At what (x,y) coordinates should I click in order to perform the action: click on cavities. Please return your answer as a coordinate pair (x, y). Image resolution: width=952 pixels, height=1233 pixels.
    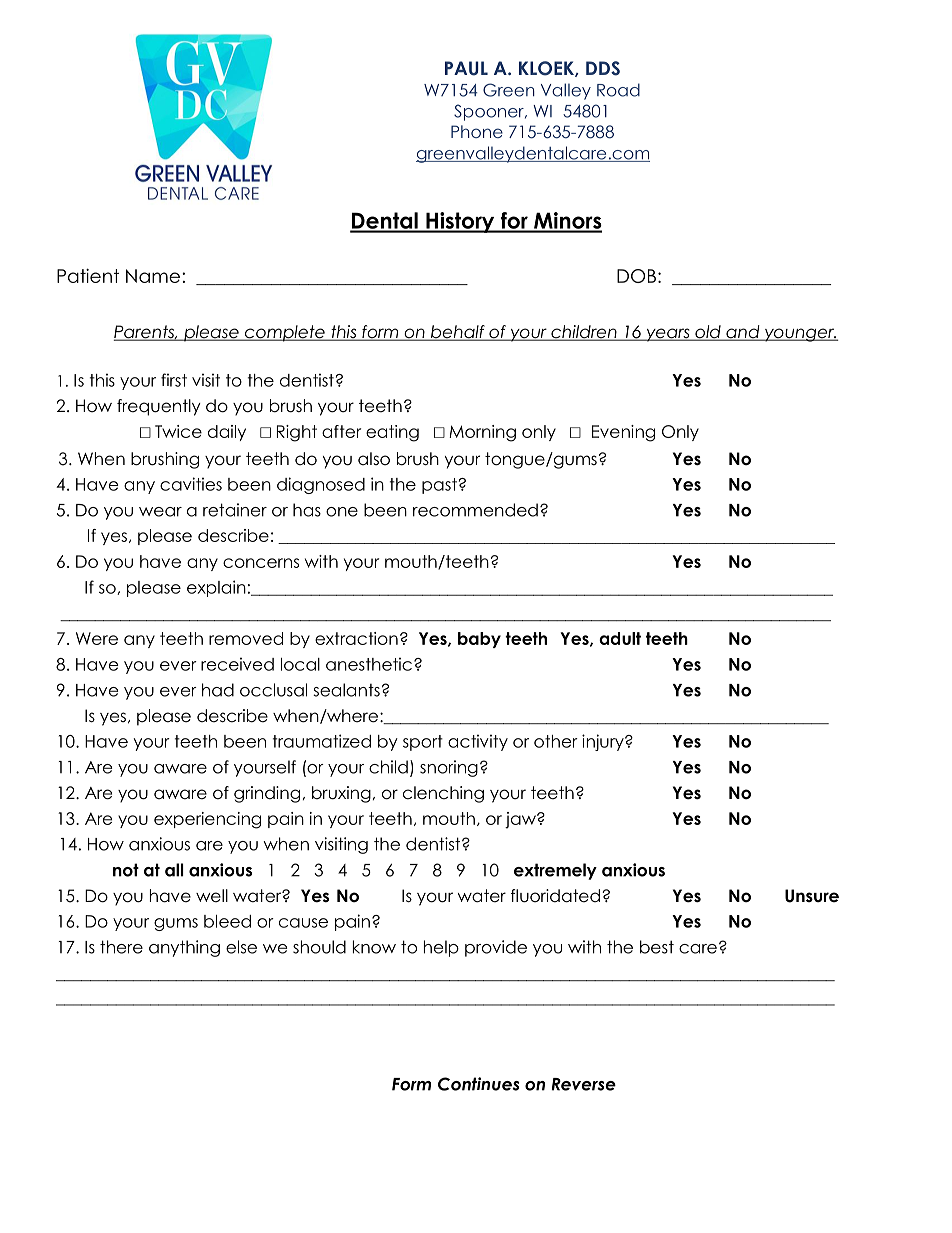
    Looking at the image, I should click on (191, 484).
